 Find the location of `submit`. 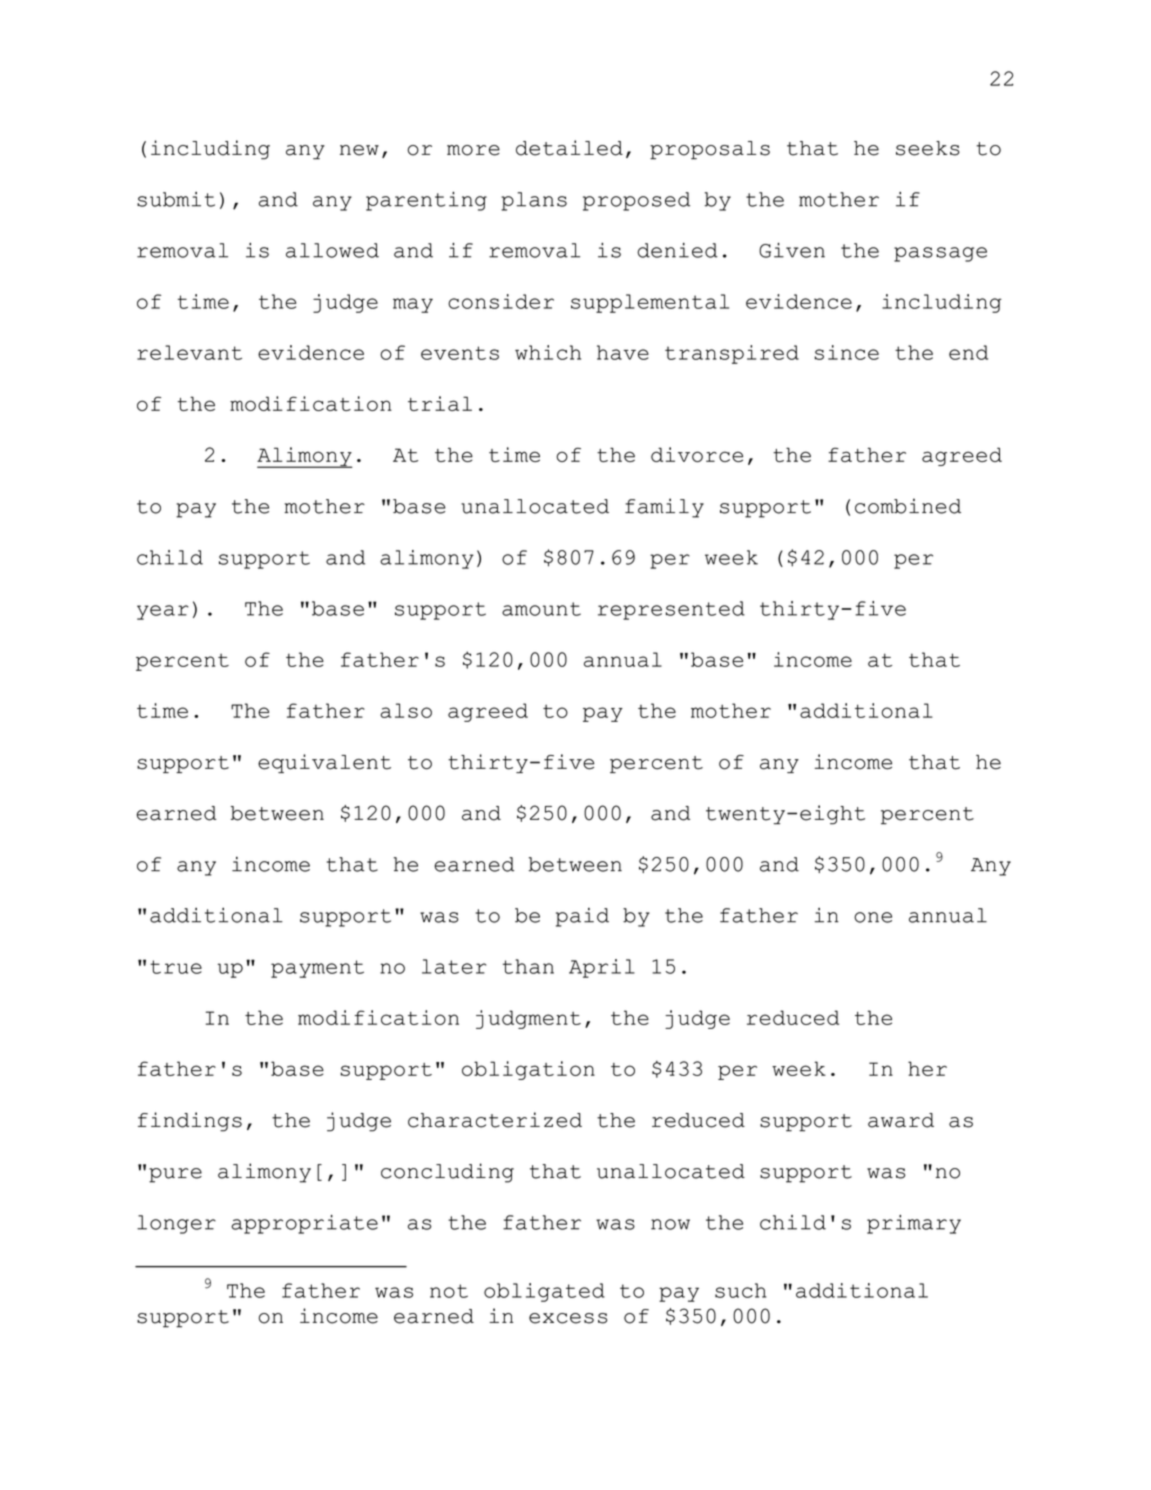

submit is located at coordinates (176, 199).
